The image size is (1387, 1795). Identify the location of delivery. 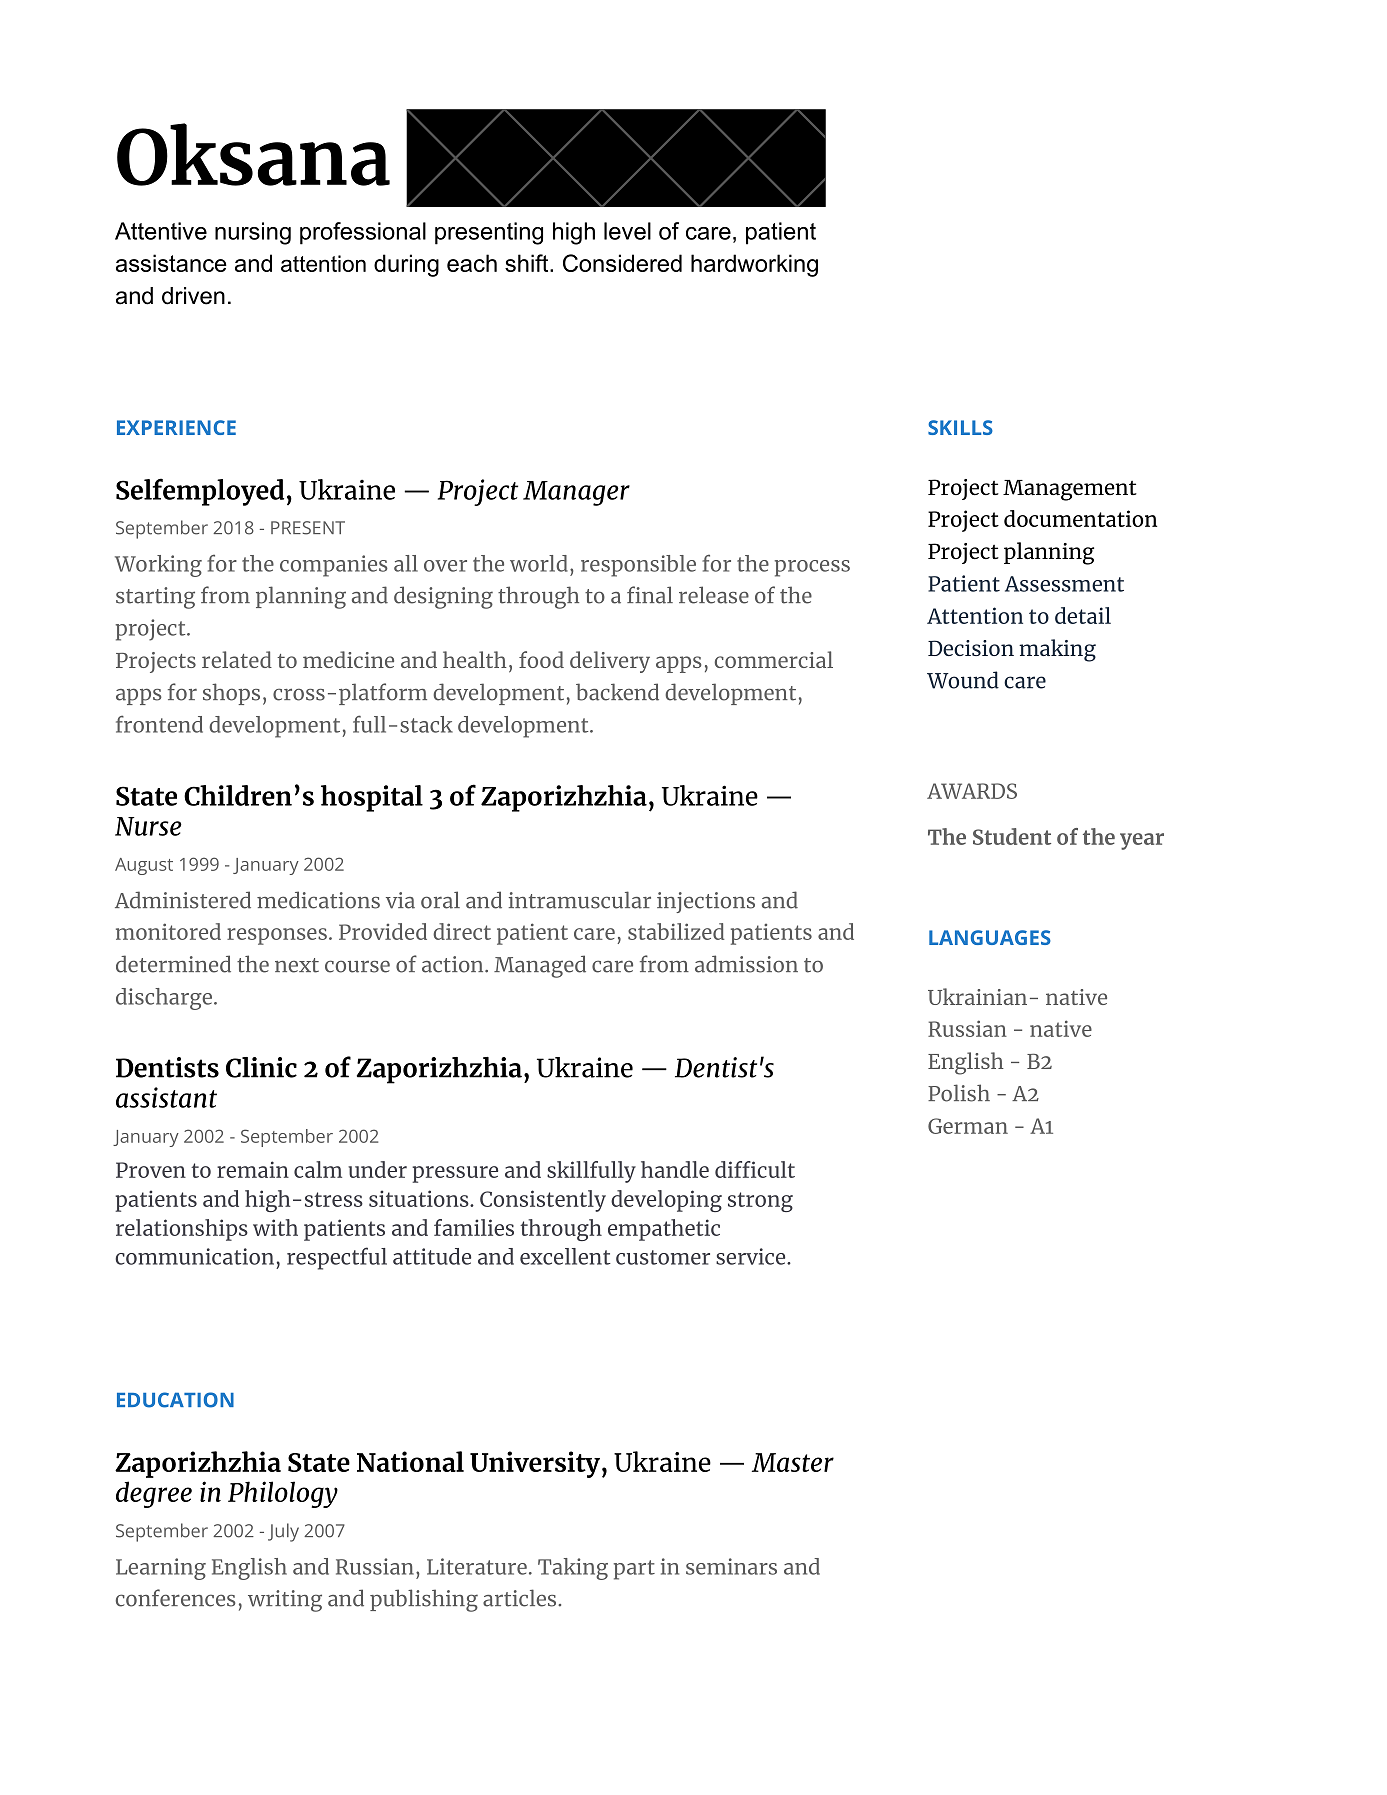
(610, 662).
